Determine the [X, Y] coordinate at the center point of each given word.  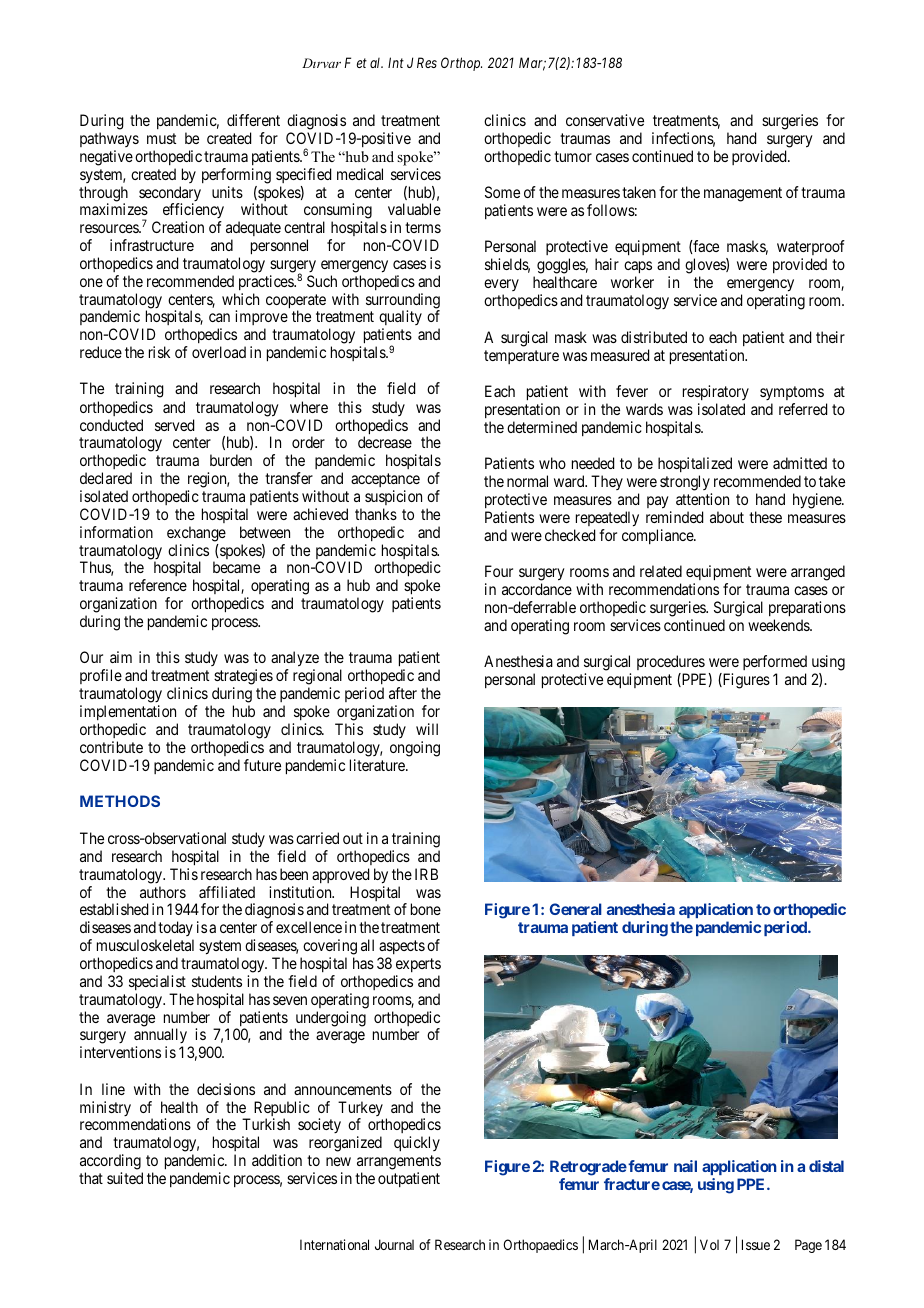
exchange [196, 534]
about [727, 517]
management [743, 194]
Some [502, 192]
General [576, 909]
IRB [426, 874]
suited [125, 1178]
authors [163, 892]
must [161, 138]
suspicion [393, 497]
